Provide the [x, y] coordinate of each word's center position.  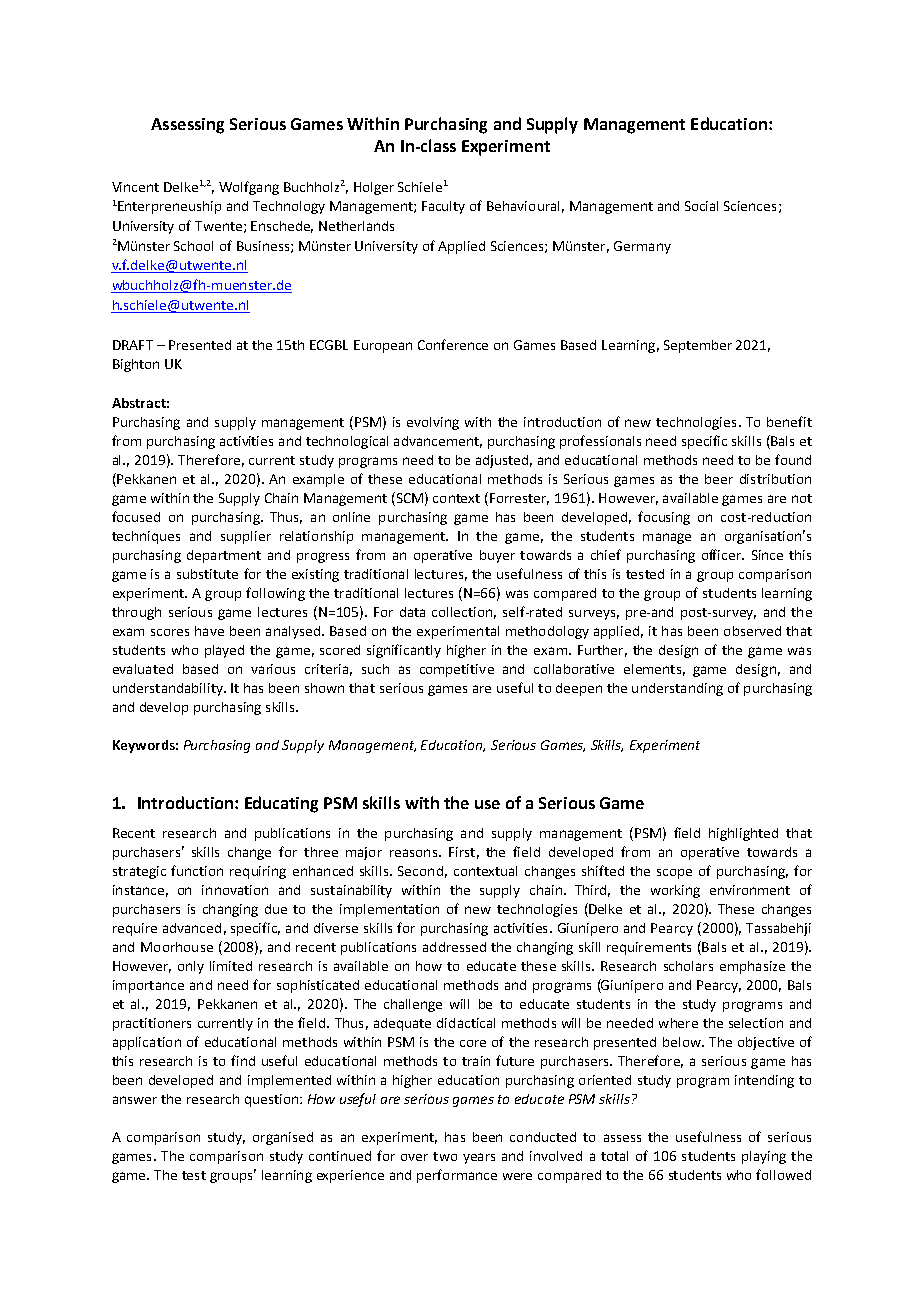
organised [283, 1138]
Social [701, 206]
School [193, 246]
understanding [677, 689]
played [224, 651]
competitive [457, 670]
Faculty [443, 207]
